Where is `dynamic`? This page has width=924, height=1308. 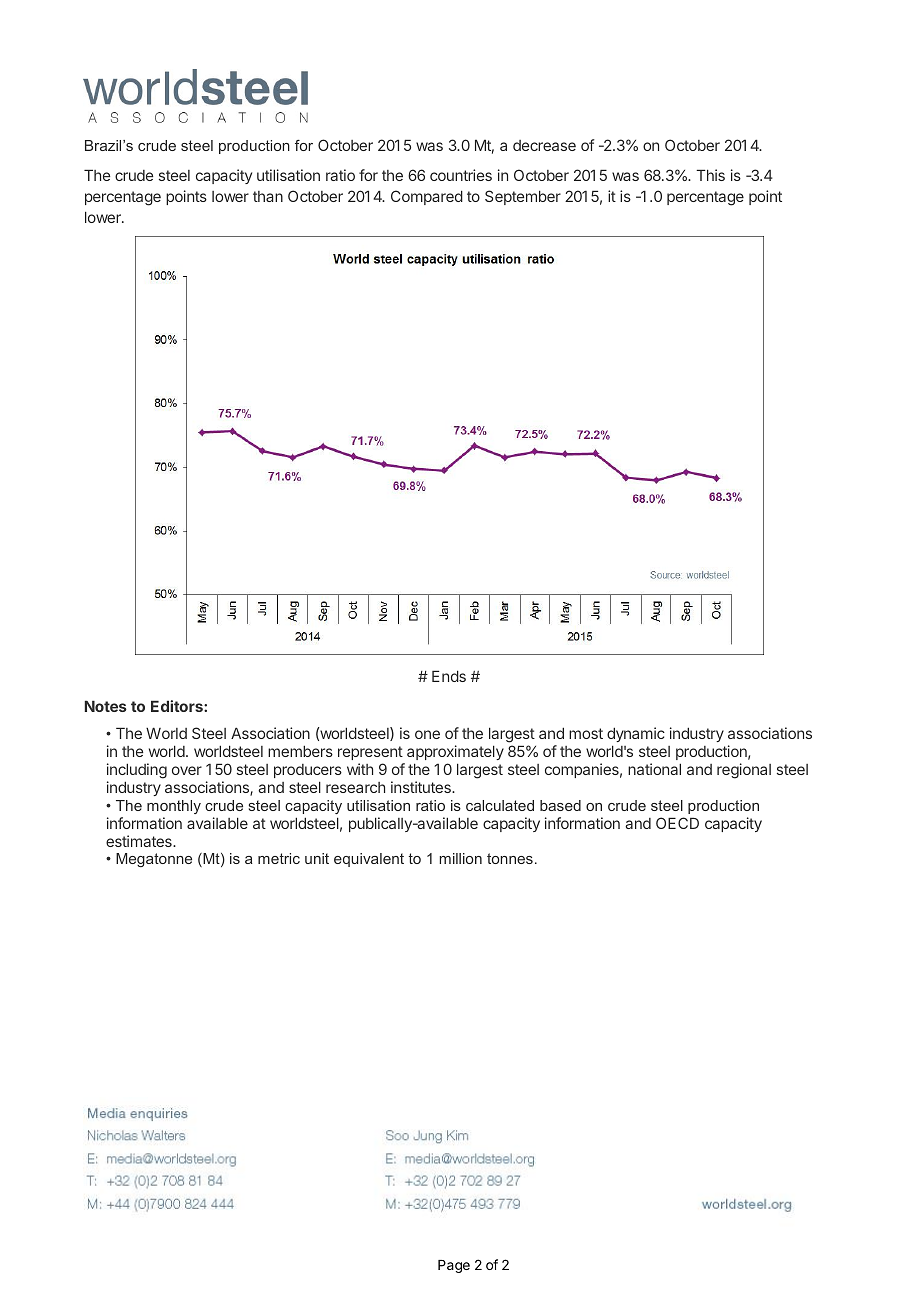
dynamic is located at coordinates (636, 736).
